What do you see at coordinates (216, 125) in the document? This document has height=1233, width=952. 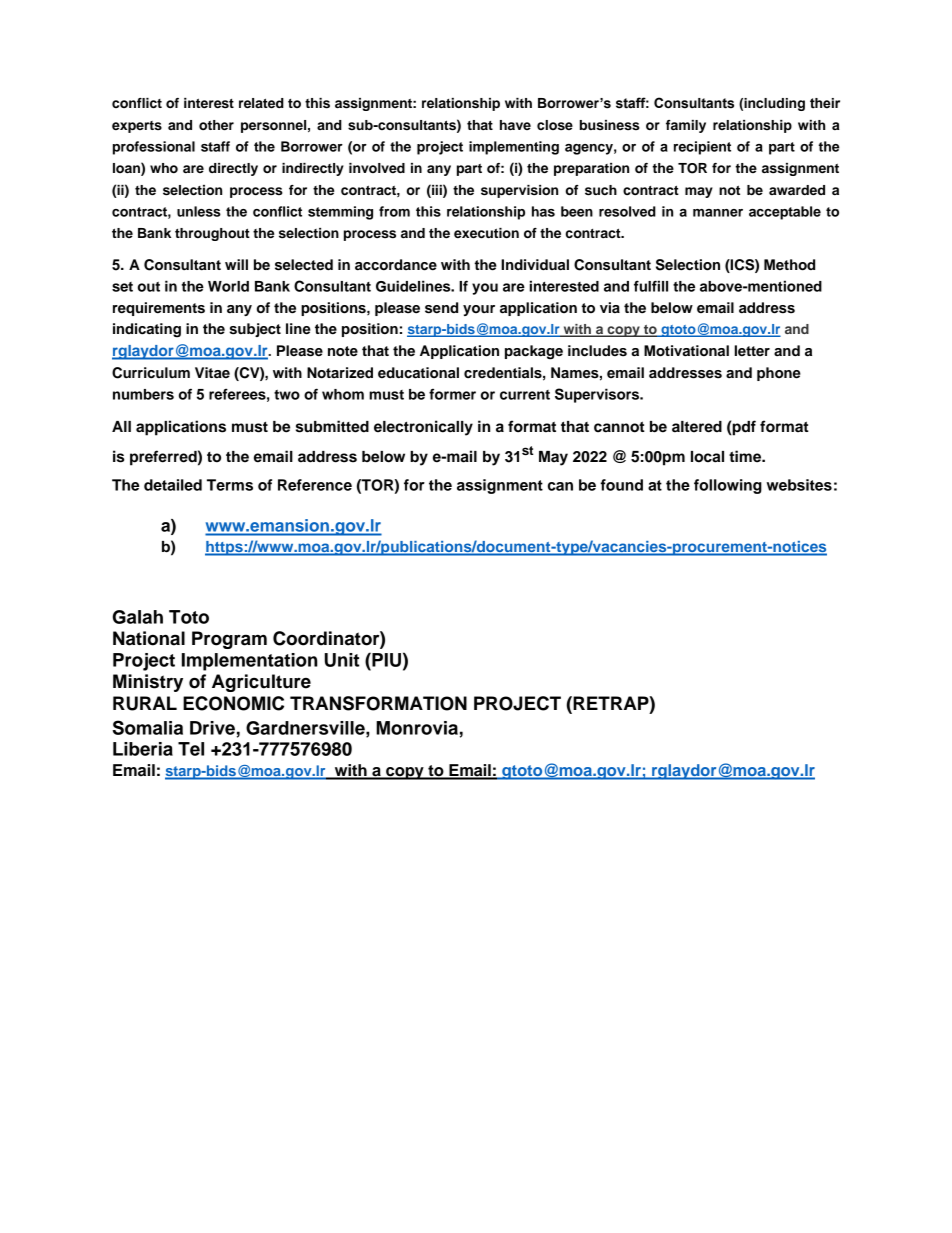 I see `other` at bounding box center [216, 125].
